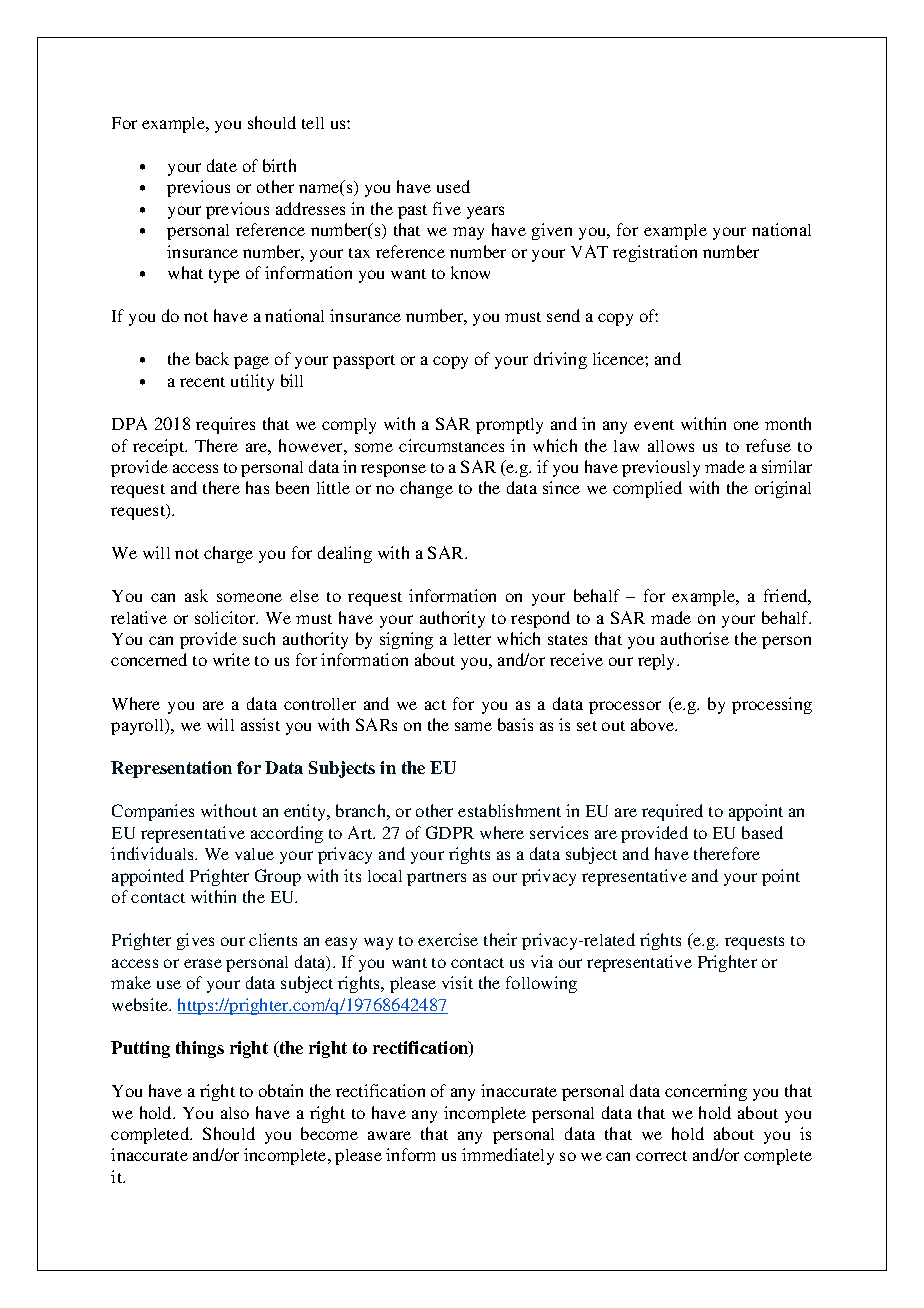  I want to click on solicitor, so click(226, 617).
